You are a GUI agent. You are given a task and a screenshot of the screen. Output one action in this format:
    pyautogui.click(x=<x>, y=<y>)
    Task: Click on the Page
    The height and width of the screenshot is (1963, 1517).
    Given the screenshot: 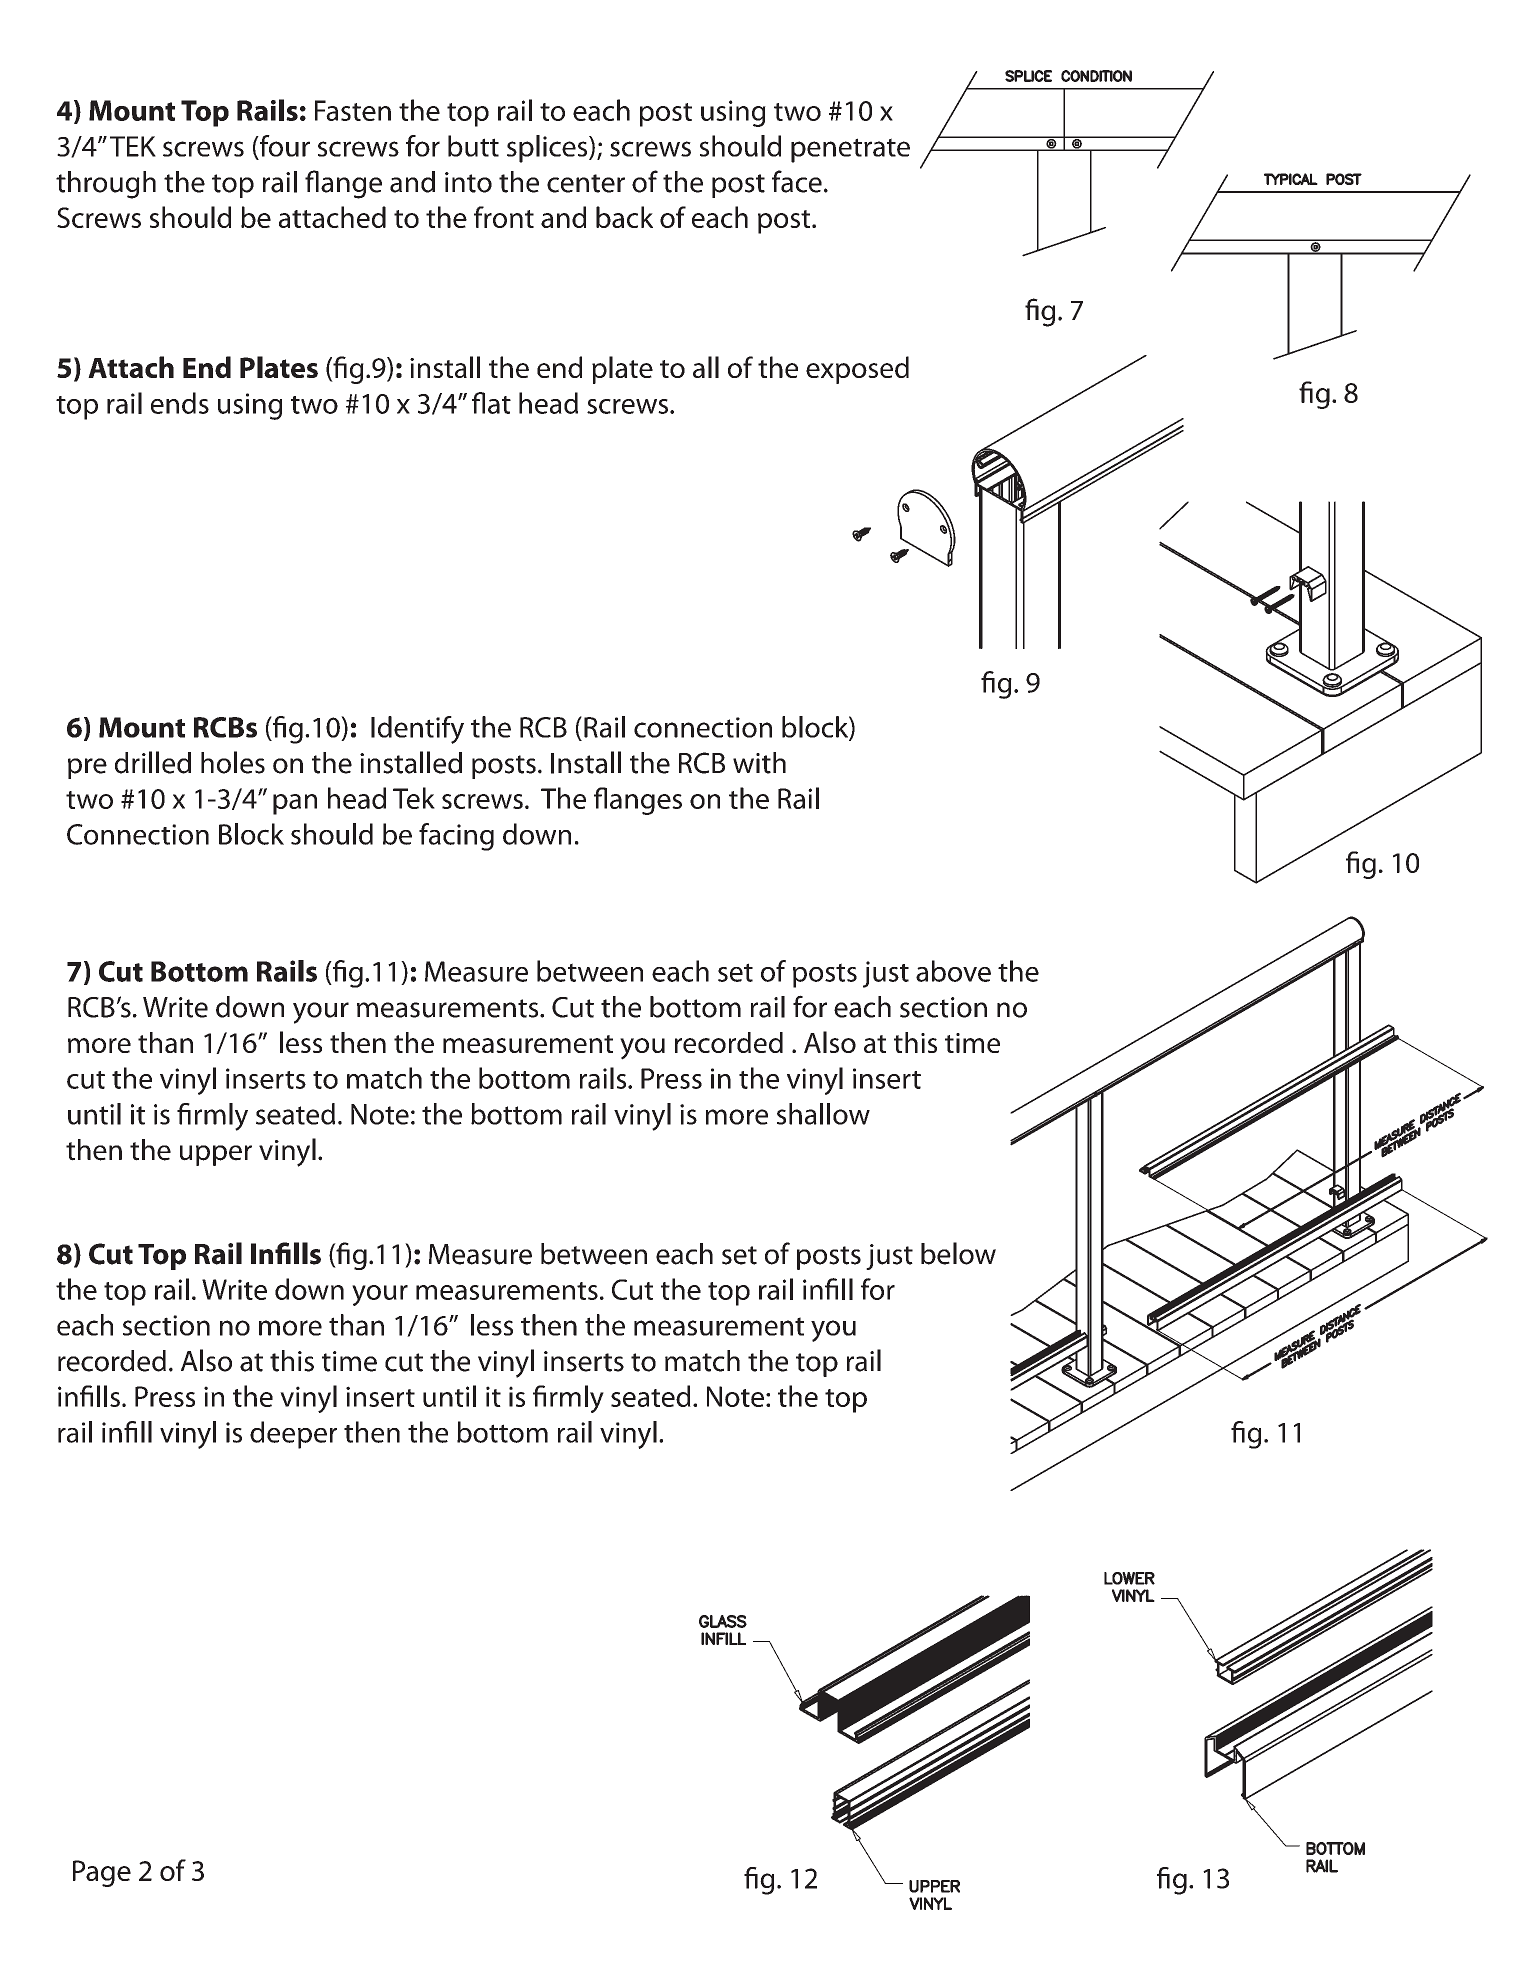 What is the action you would take?
    pyautogui.click(x=102, y=1873)
